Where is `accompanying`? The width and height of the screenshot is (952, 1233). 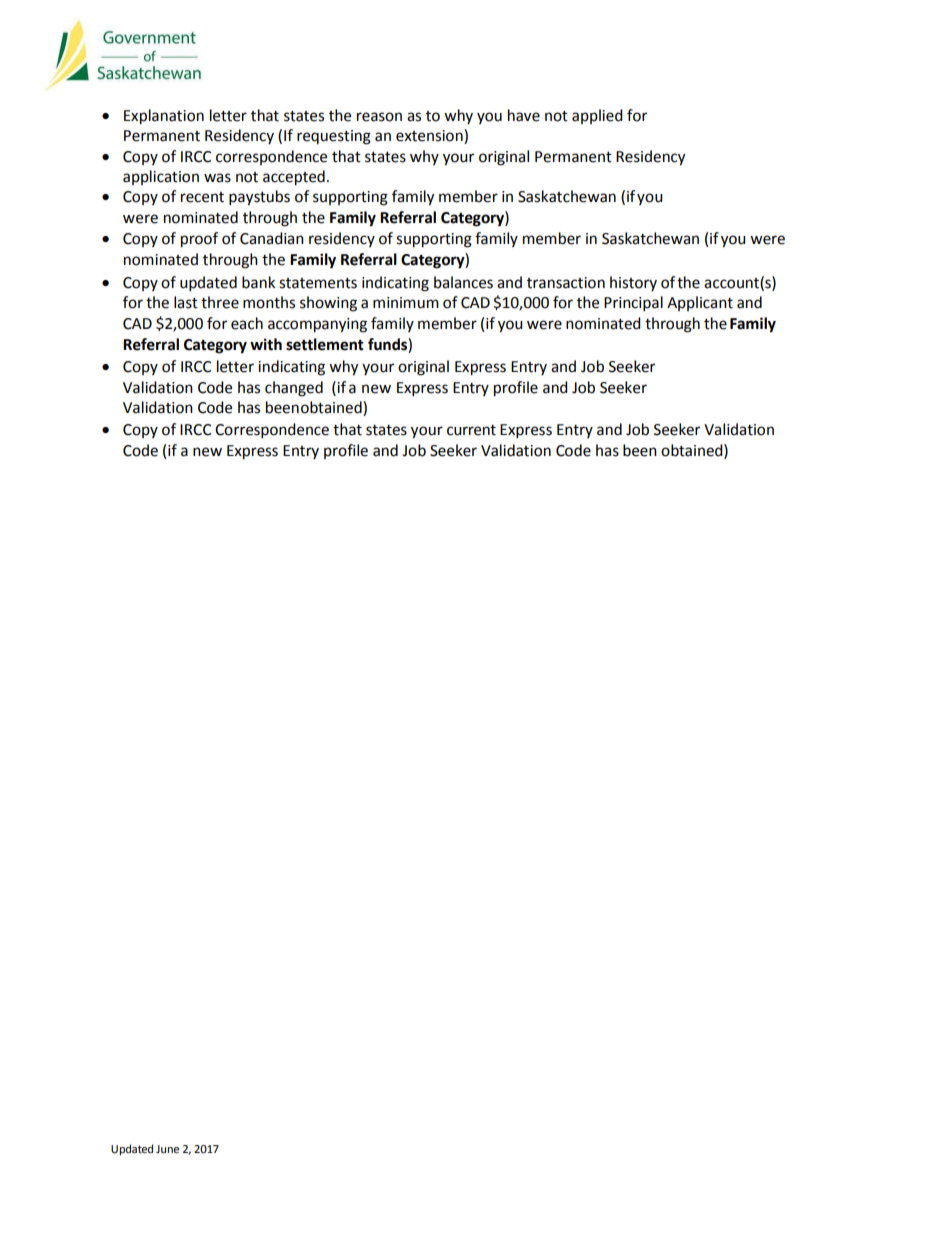 accompanying is located at coordinates (317, 325).
